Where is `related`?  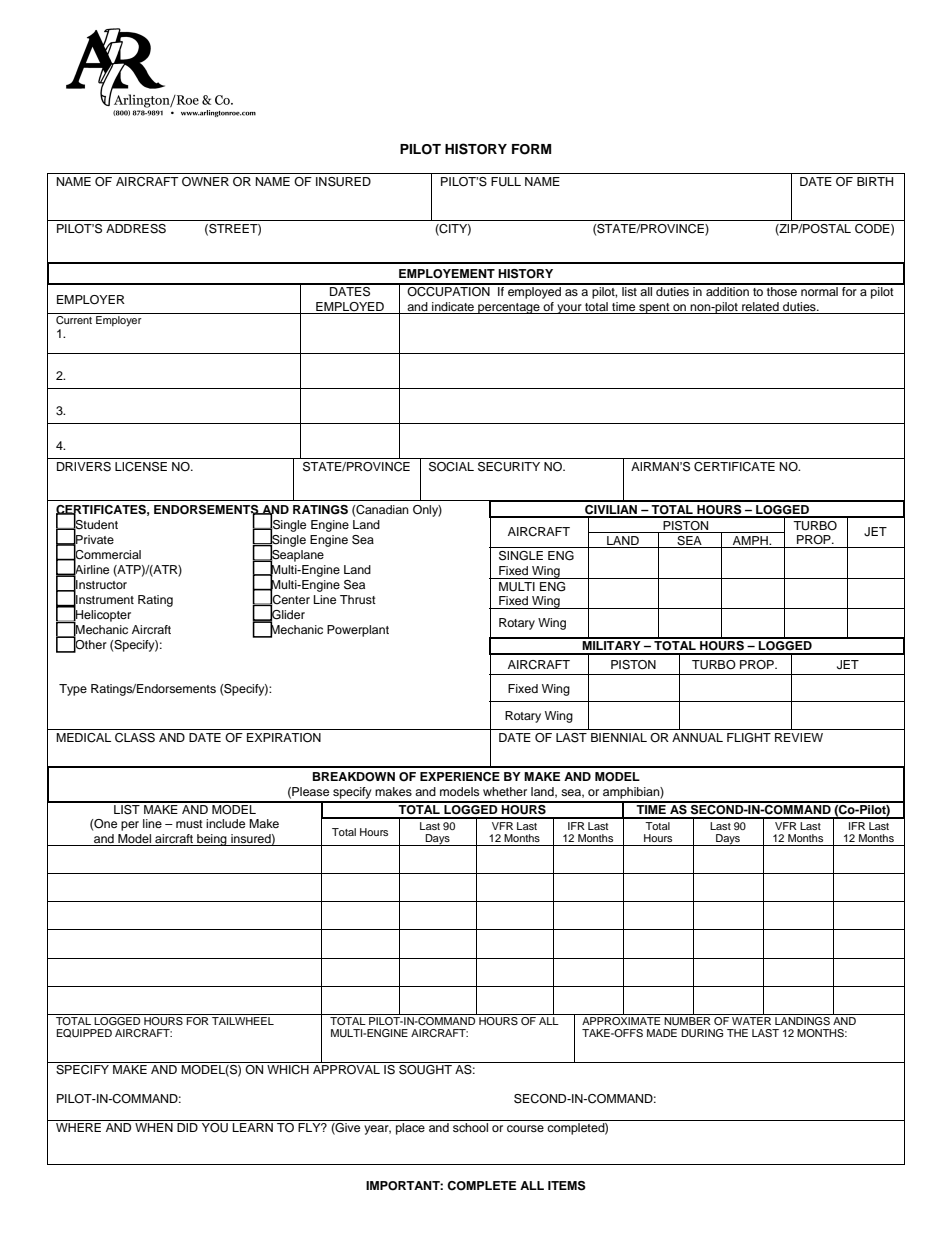 related is located at coordinates (760, 306).
